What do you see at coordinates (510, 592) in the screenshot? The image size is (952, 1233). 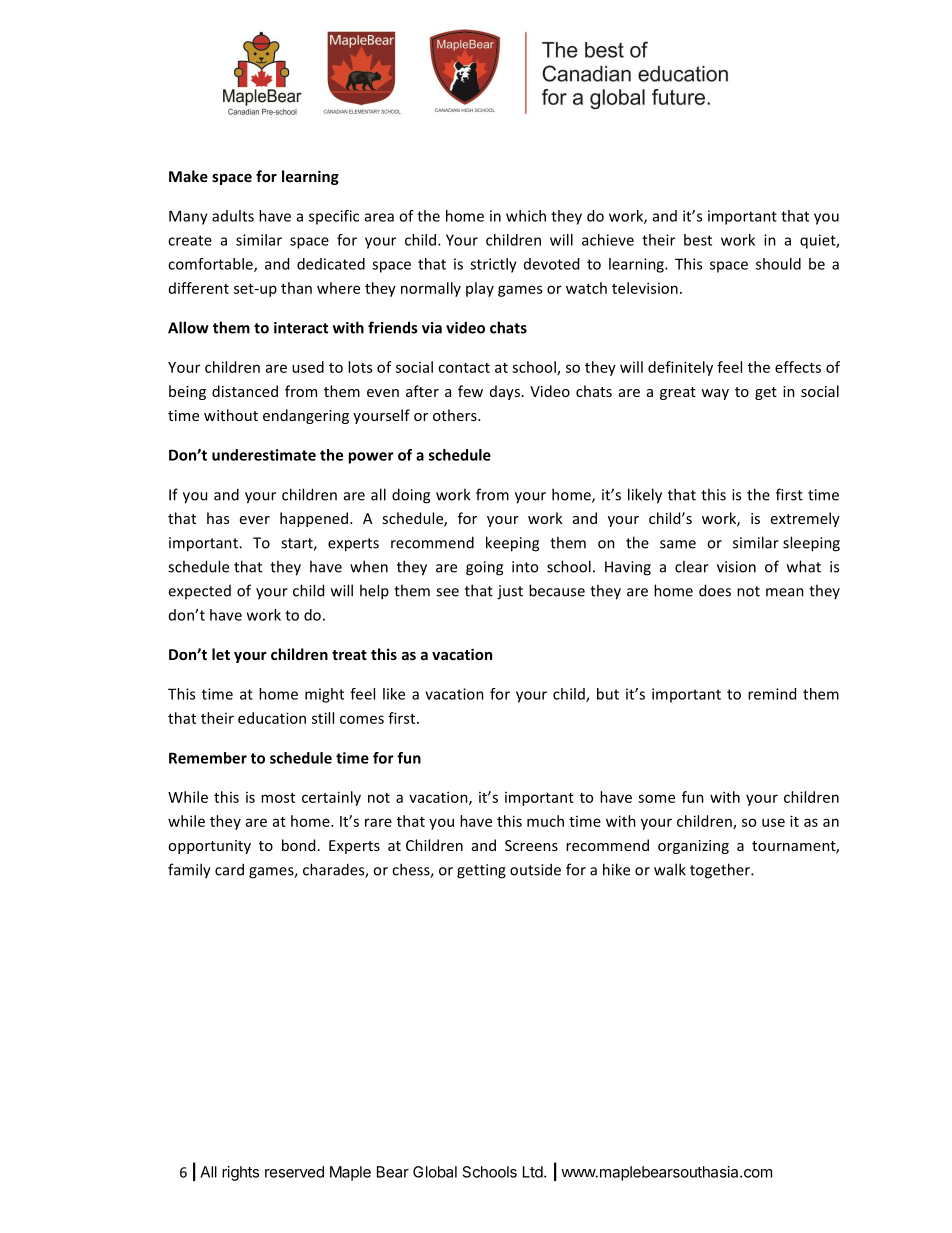 I see `just` at bounding box center [510, 592].
